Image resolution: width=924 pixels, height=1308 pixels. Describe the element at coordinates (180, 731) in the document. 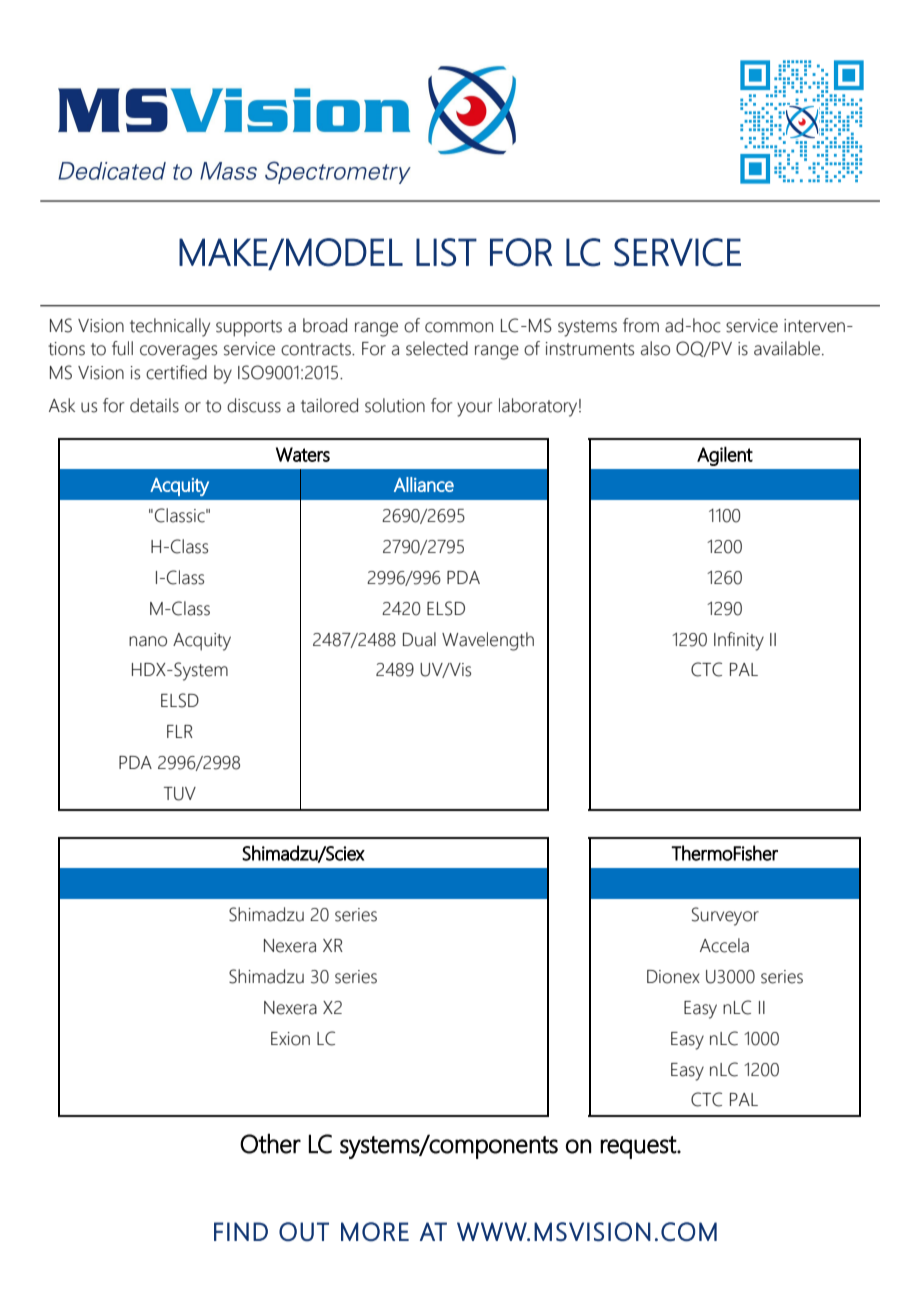

I see `FLR` at that location.
